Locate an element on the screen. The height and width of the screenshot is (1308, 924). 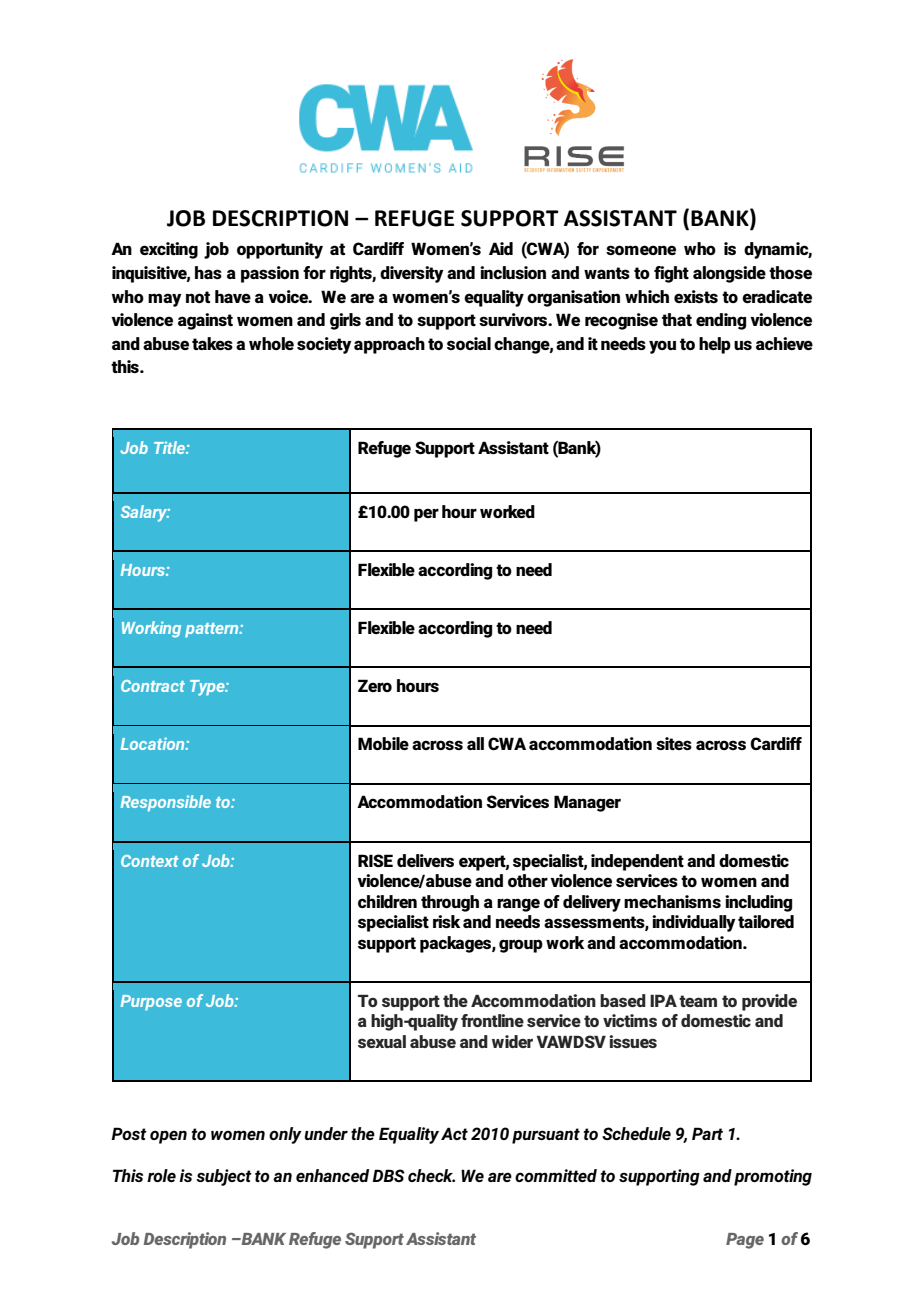
Context is located at coordinates (150, 861).
